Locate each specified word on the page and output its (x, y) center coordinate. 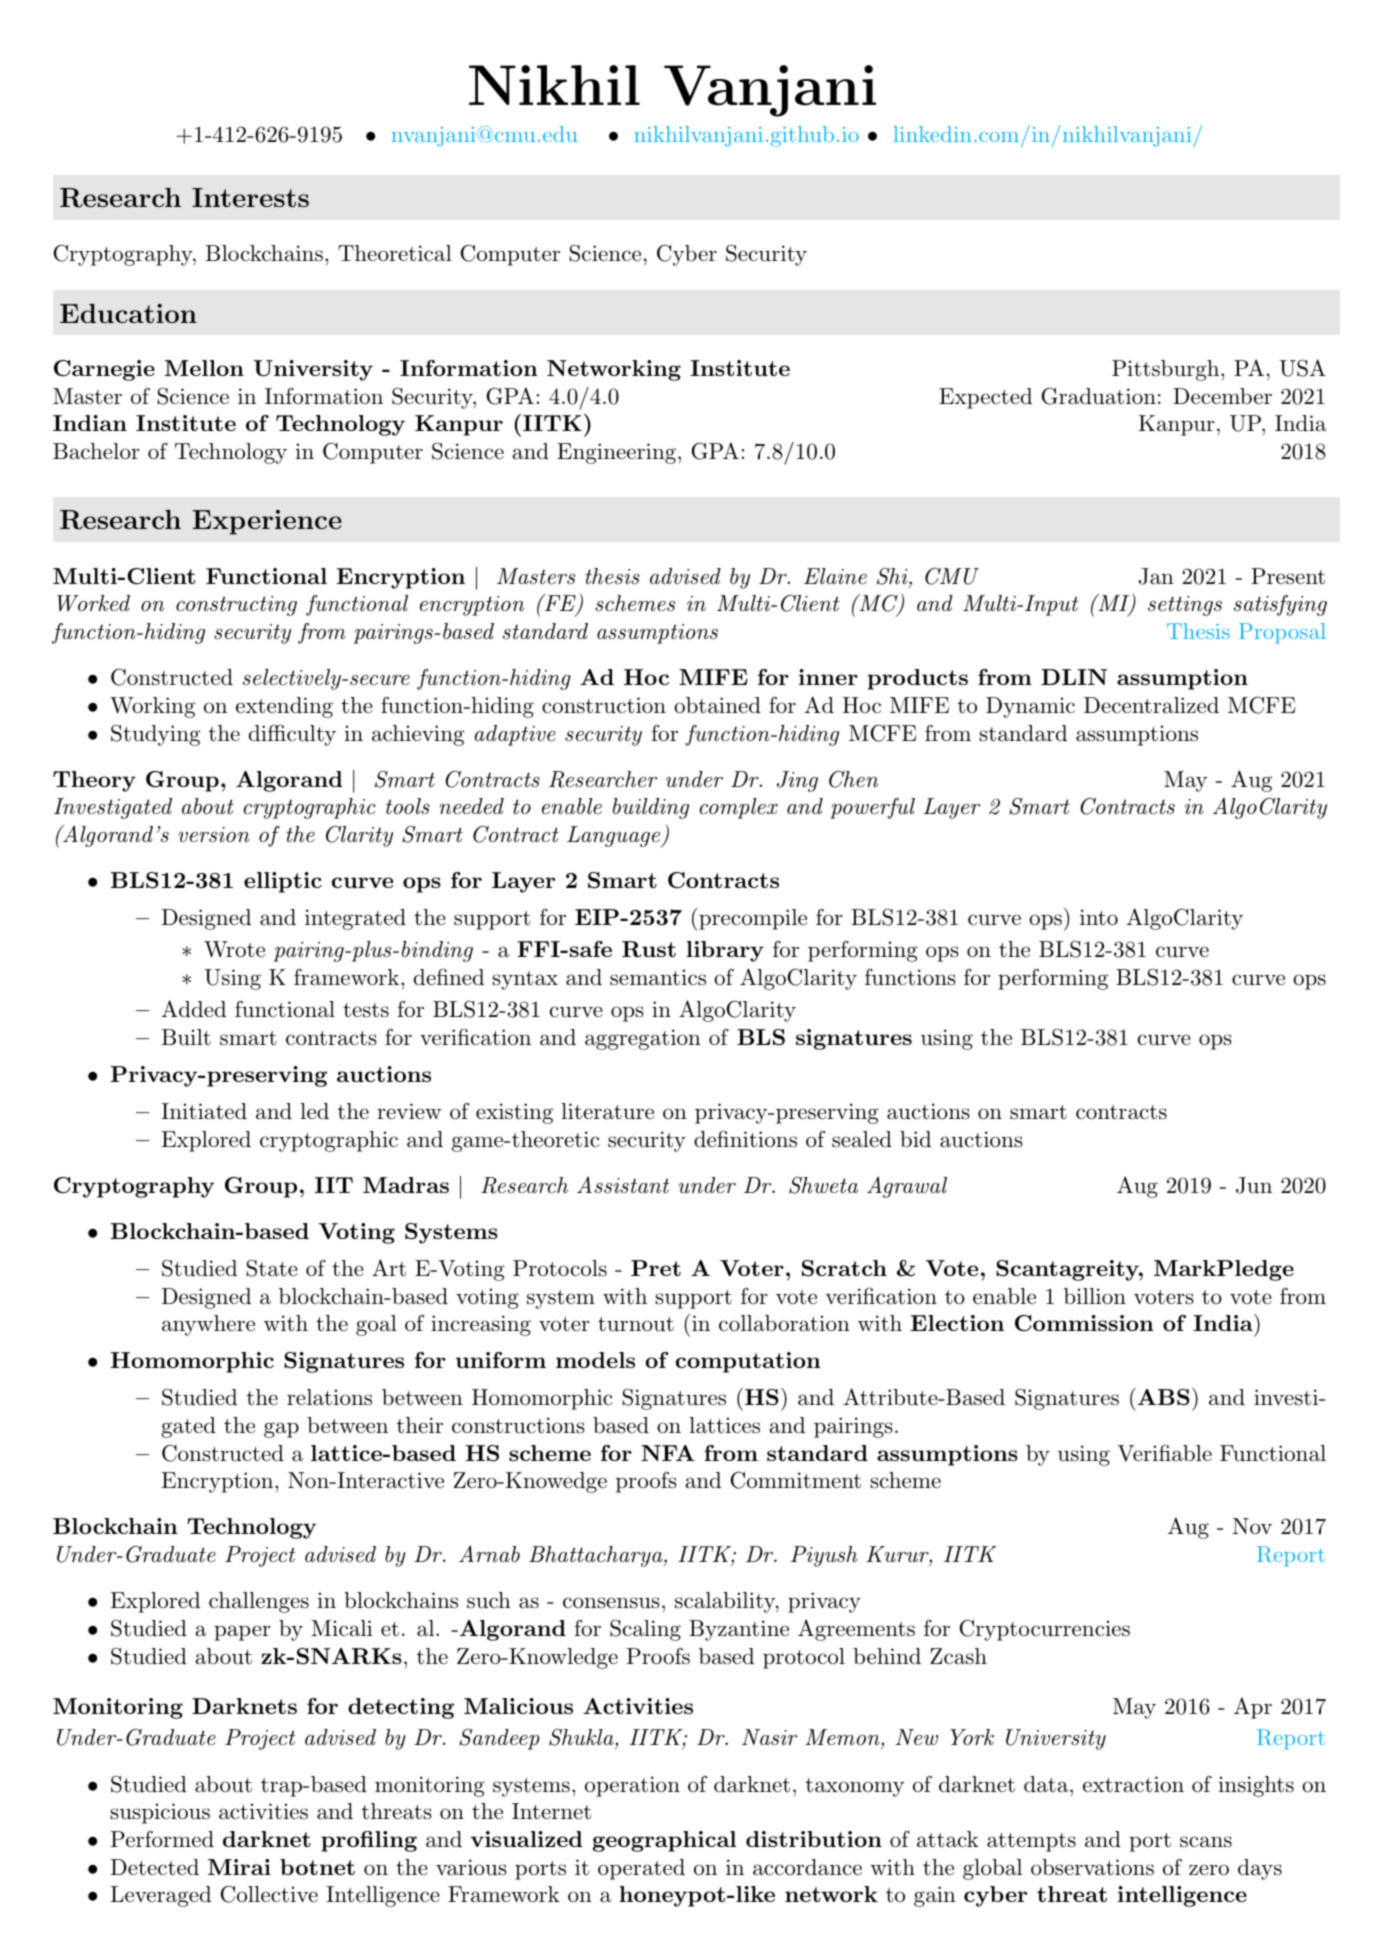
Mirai (239, 1867)
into (1099, 917)
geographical (664, 1841)
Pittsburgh (1167, 370)
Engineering (616, 453)
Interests (250, 197)
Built (186, 1037)
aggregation (643, 1039)
